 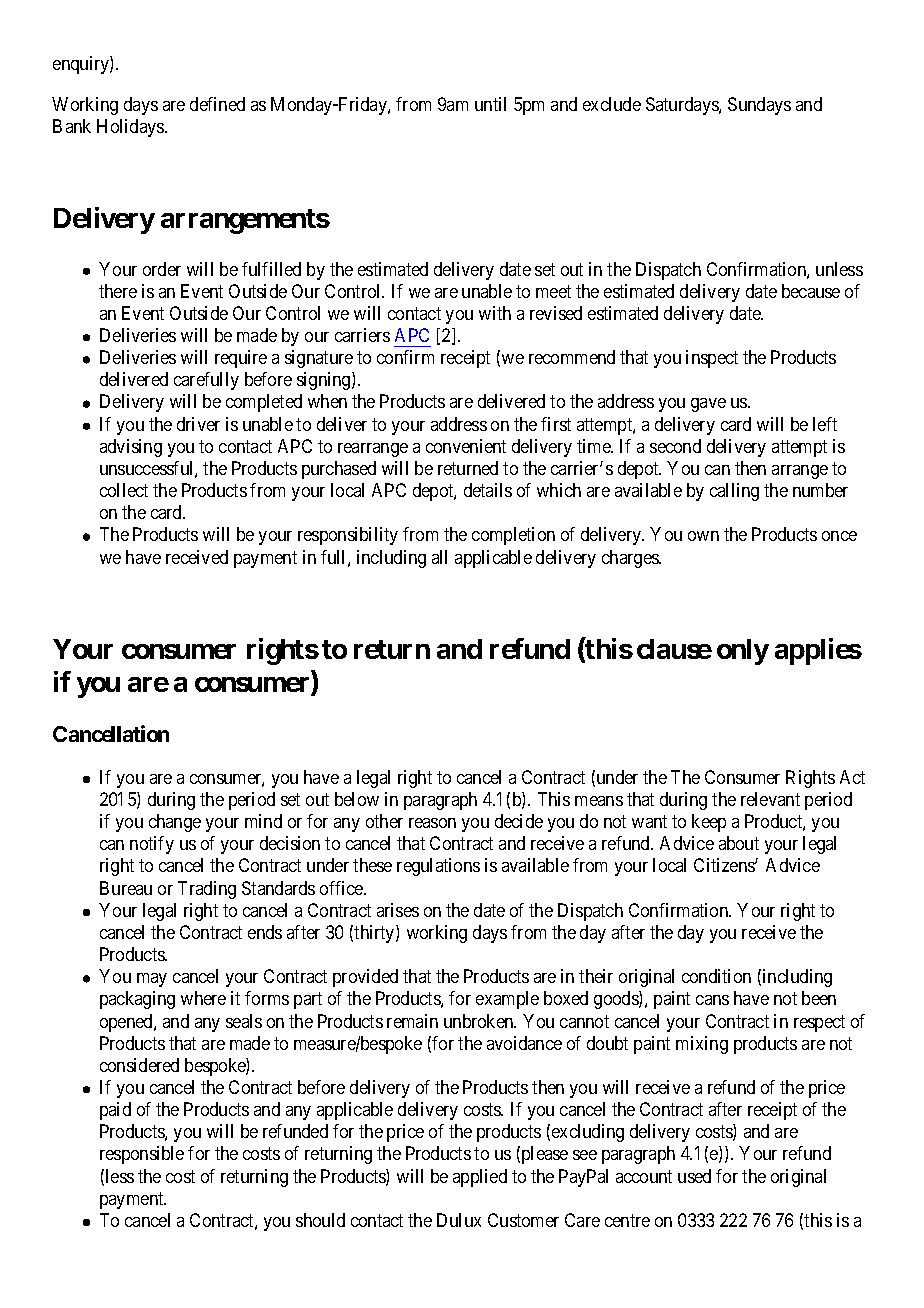 I want to click on require, so click(x=241, y=359).
